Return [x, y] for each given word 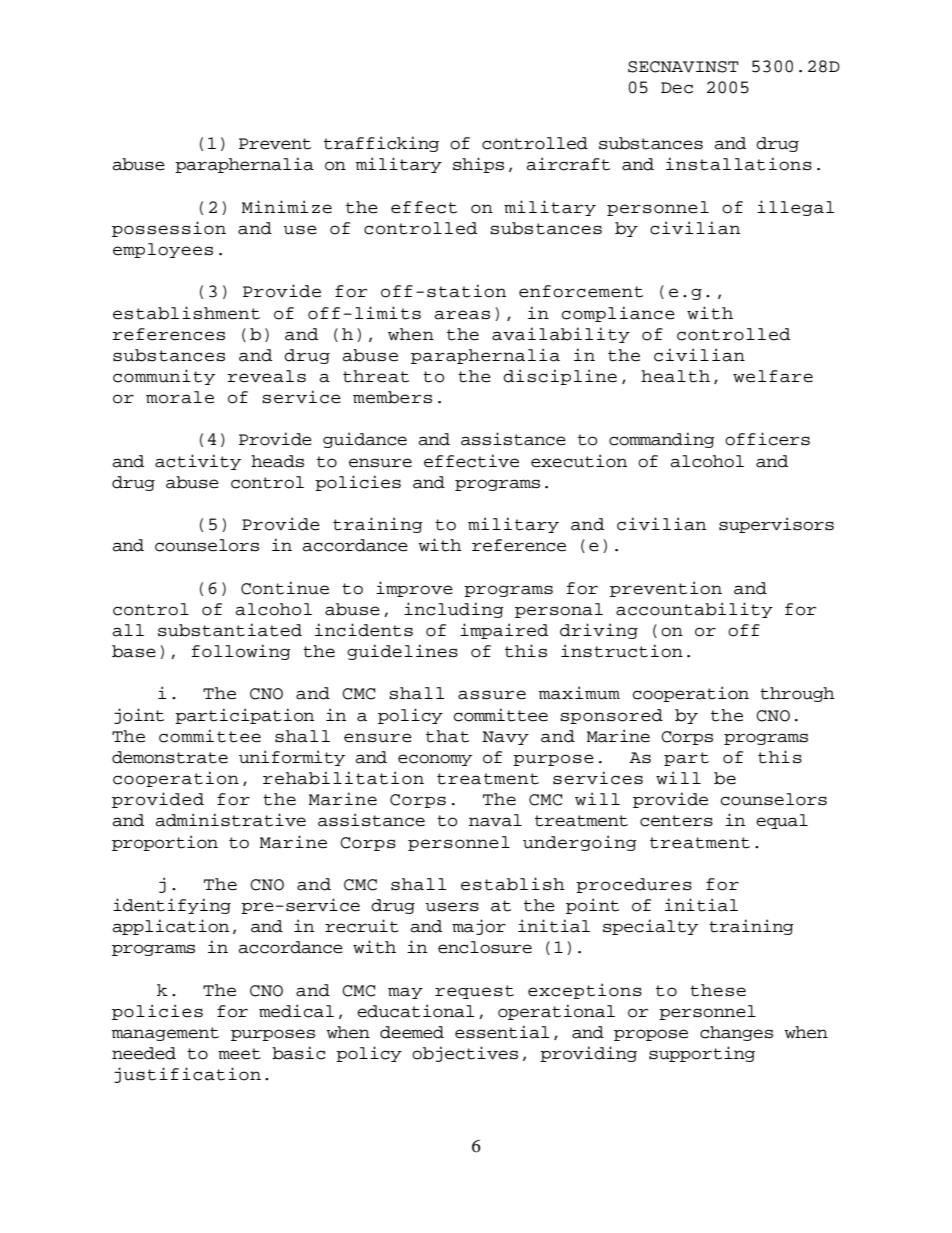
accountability [694, 610]
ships [478, 165]
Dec [677, 88]
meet [239, 1054]
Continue [285, 588]
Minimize [287, 207]
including [454, 610]
